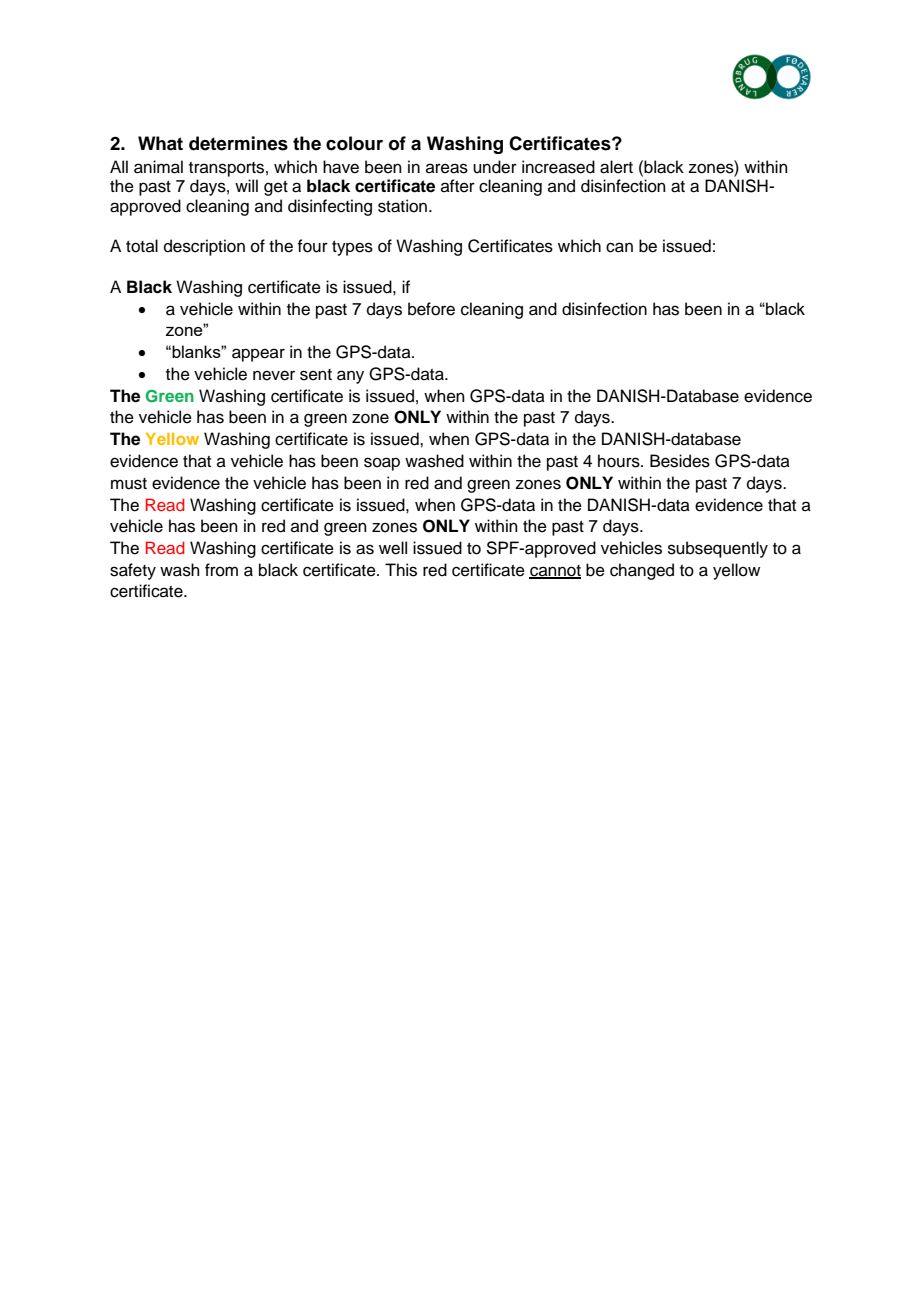 This screenshot has width=924, height=1308. Describe the element at coordinates (431, 309) in the screenshot. I see `before` at that location.
